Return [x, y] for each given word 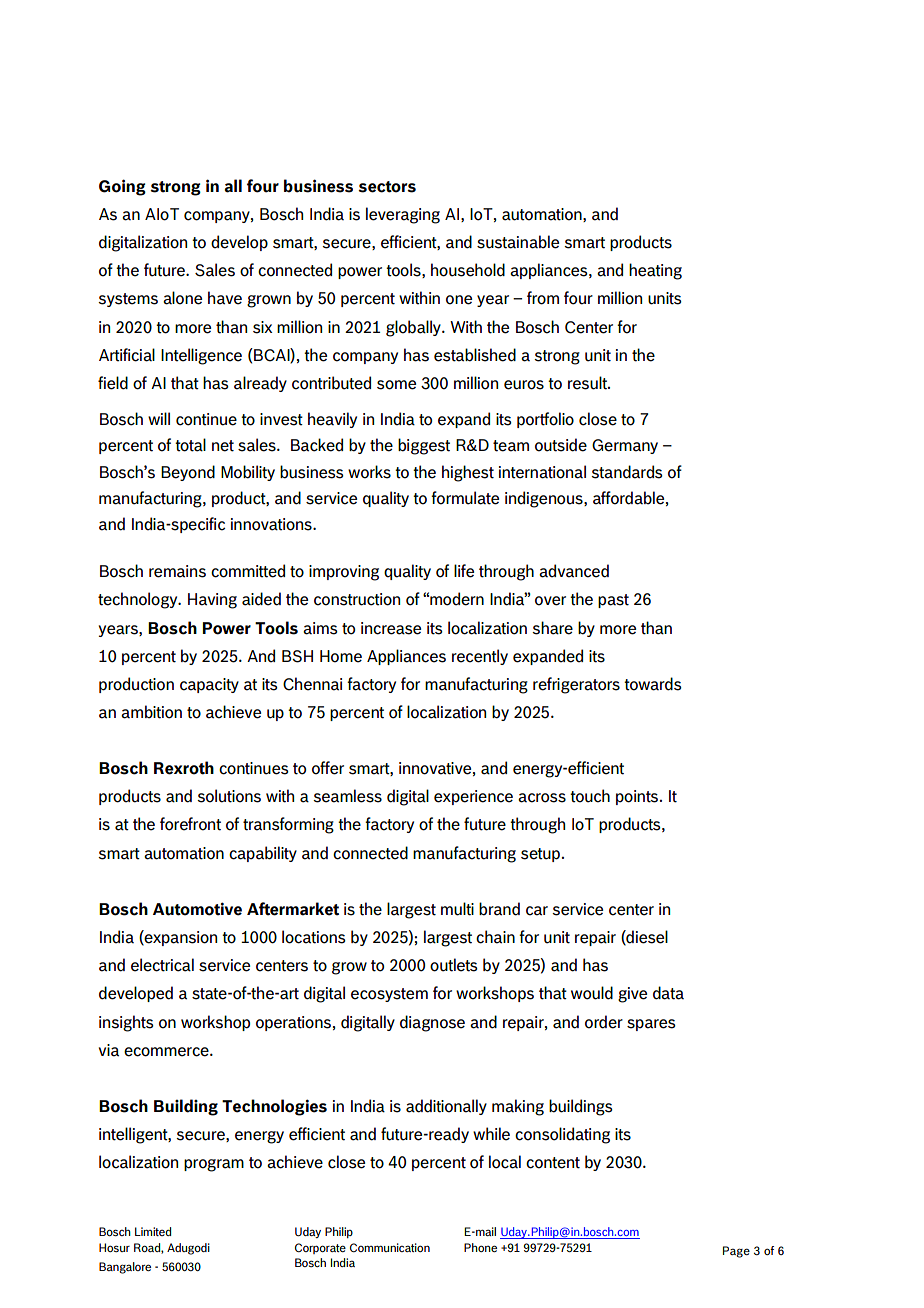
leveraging [403, 215]
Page [736, 1252]
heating [655, 271]
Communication [390, 1247]
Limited [153, 1231]
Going [122, 187]
